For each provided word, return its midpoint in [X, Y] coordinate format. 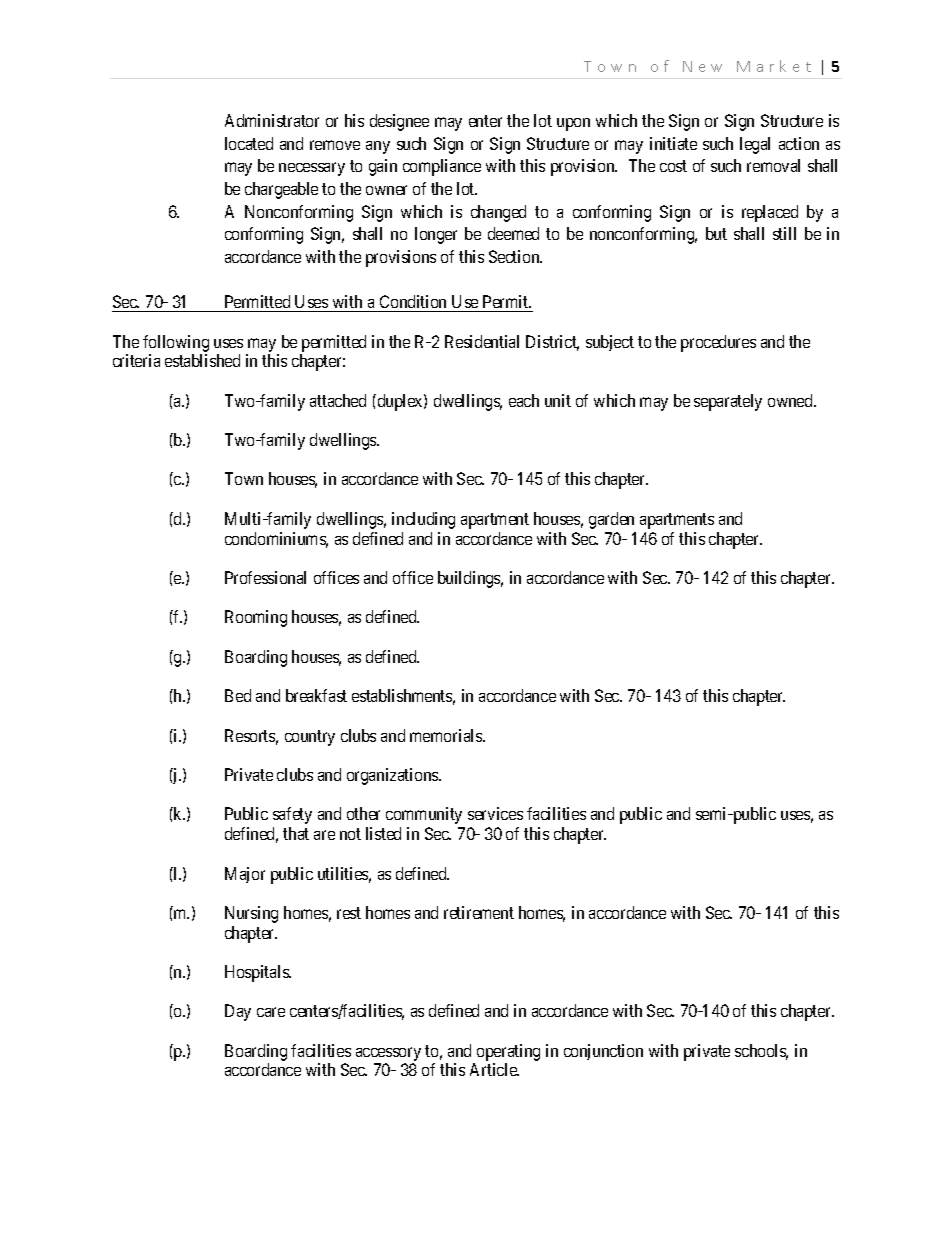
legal [755, 145]
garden [611, 520]
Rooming [256, 618]
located [249, 143]
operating [508, 1052]
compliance [442, 167]
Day [238, 1012]
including [423, 520]
